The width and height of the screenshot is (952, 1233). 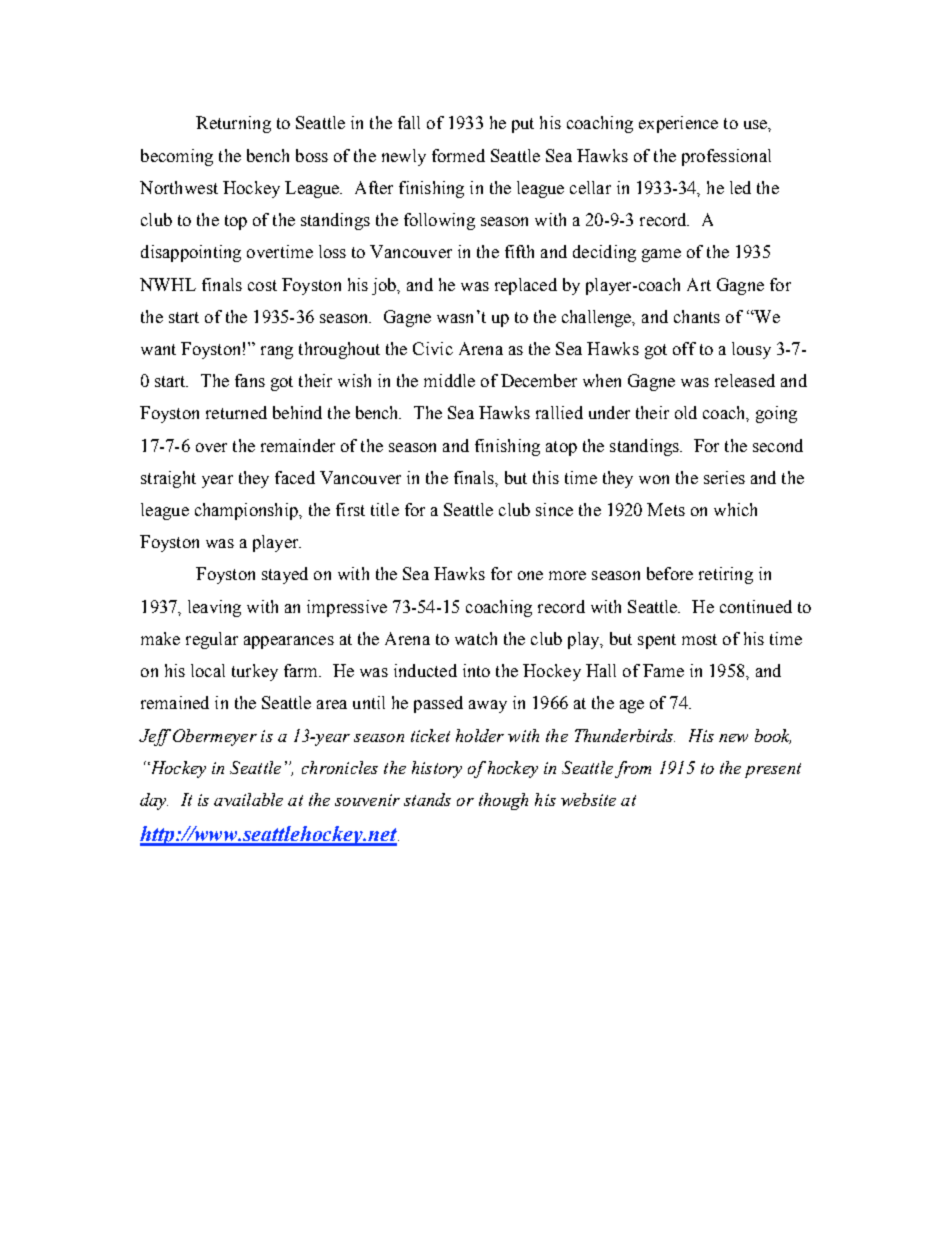 What do you see at coordinates (248, 799) in the screenshot?
I see `available` at bounding box center [248, 799].
